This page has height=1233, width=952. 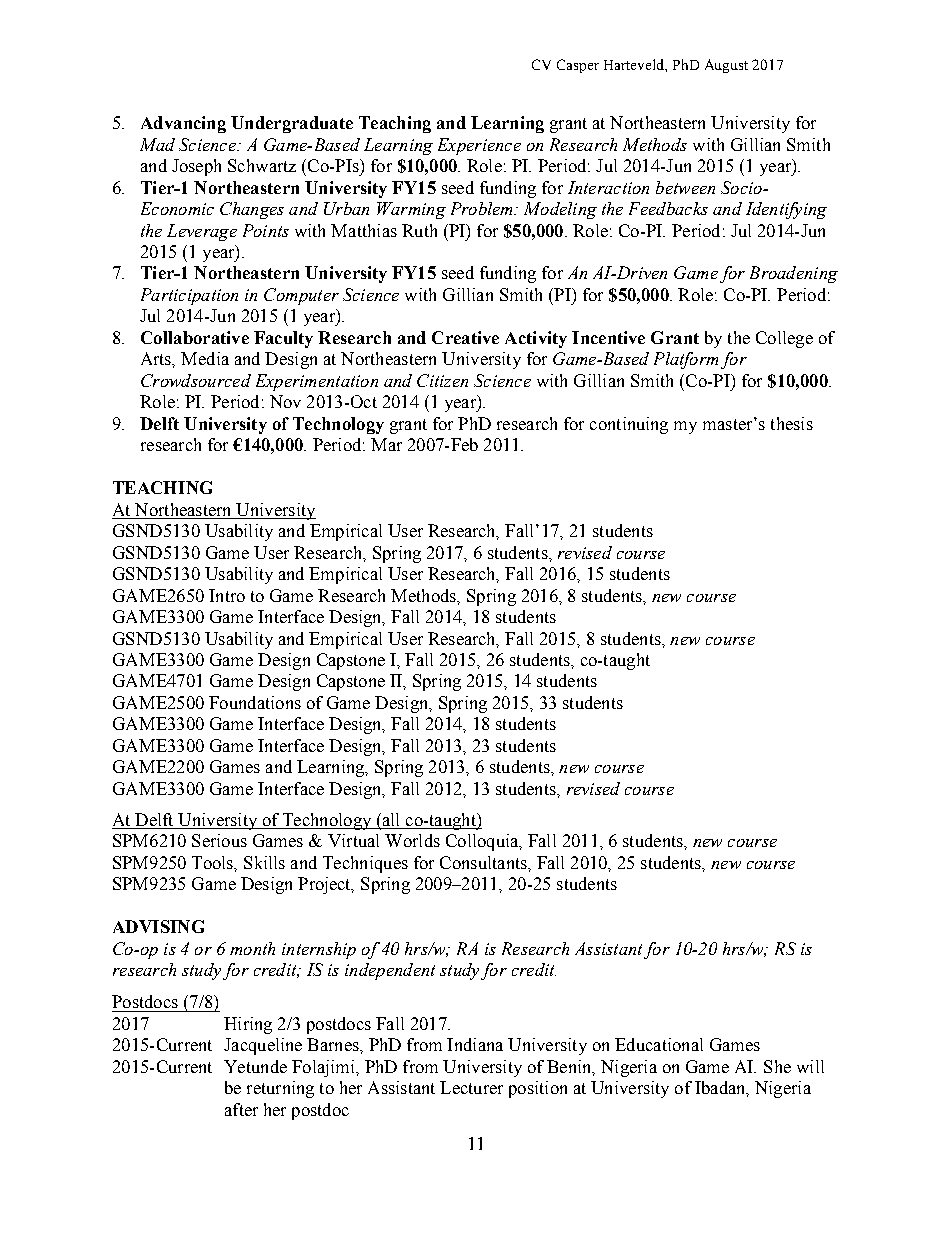 What do you see at coordinates (183, 124) in the page?
I see `Advancing` at bounding box center [183, 124].
